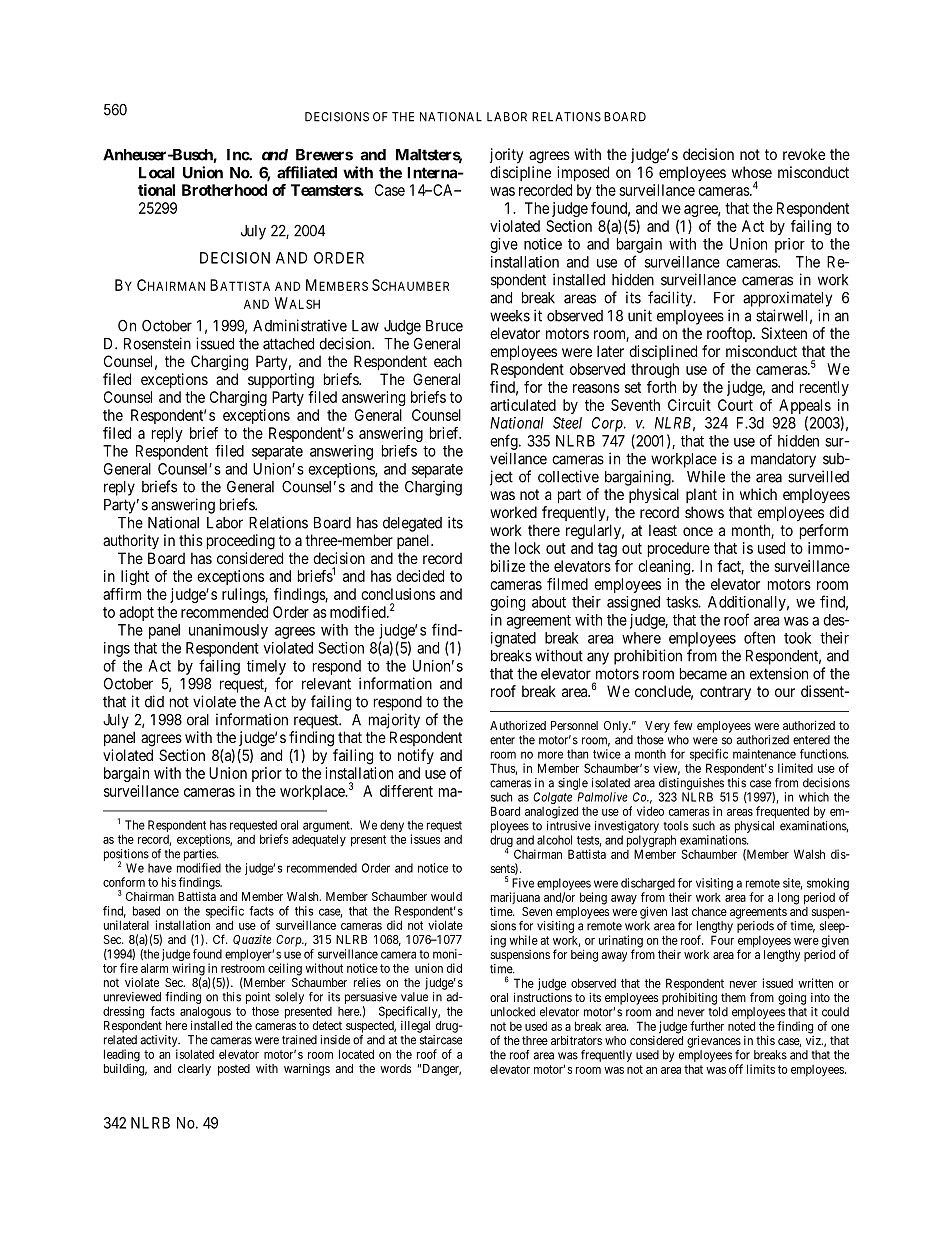  What do you see at coordinates (759, 637) in the document?
I see `often` at bounding box center [759, 637].
